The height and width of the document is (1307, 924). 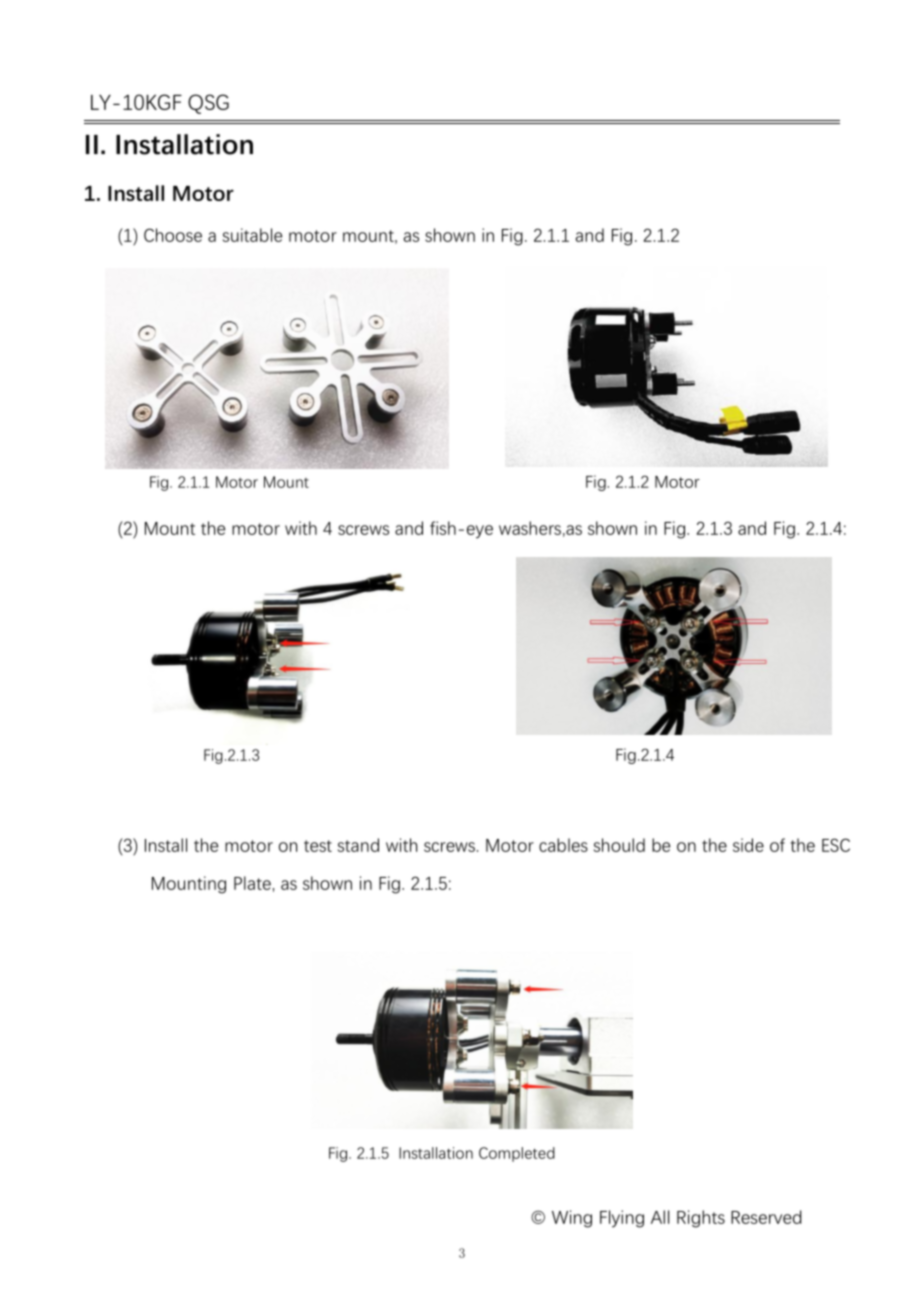 What do you see at coordinates (619, 845) in the document?
I see `should` at bounding box center [619, 845].
